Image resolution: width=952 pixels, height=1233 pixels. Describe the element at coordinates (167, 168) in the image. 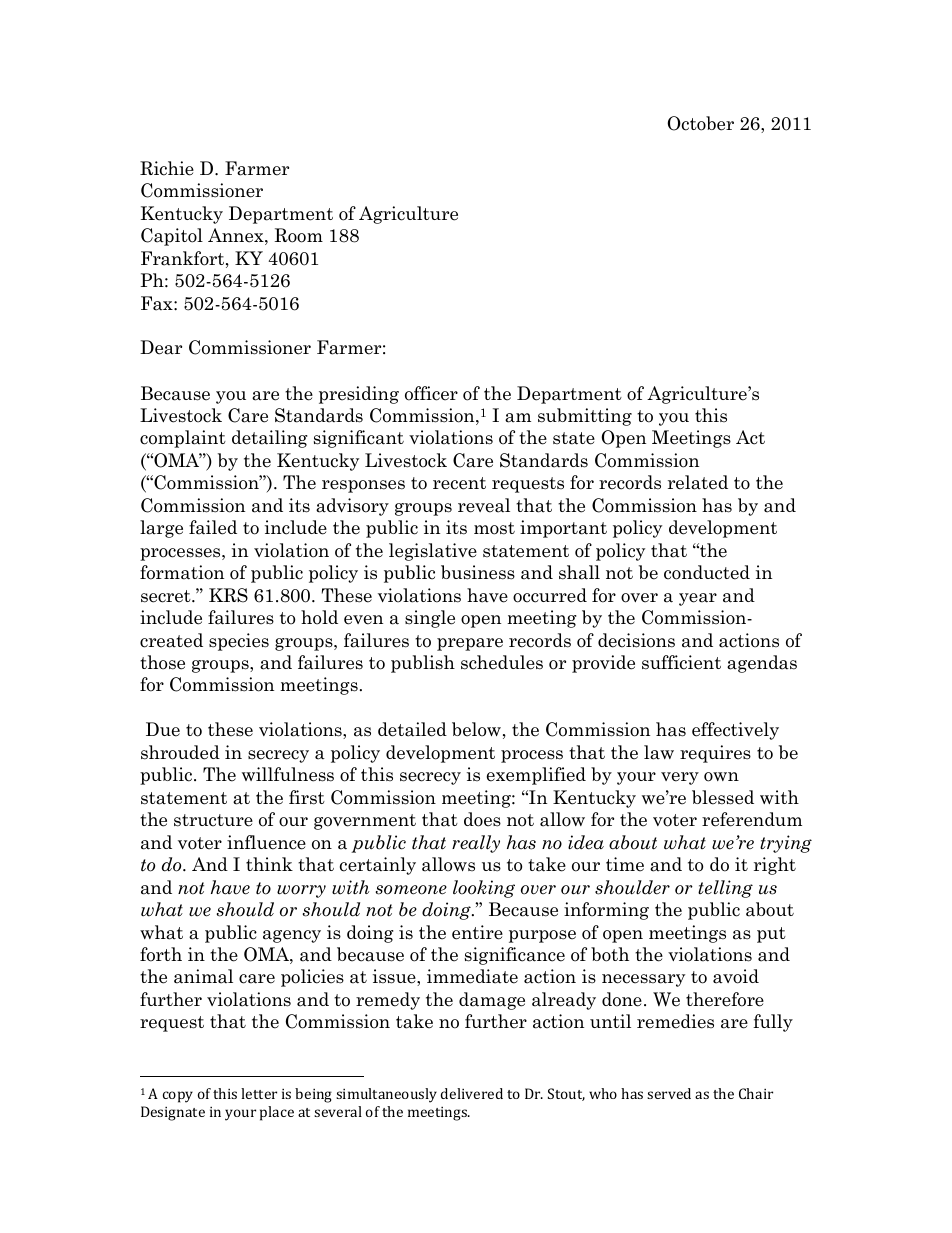

I see `Richie` at that location.
